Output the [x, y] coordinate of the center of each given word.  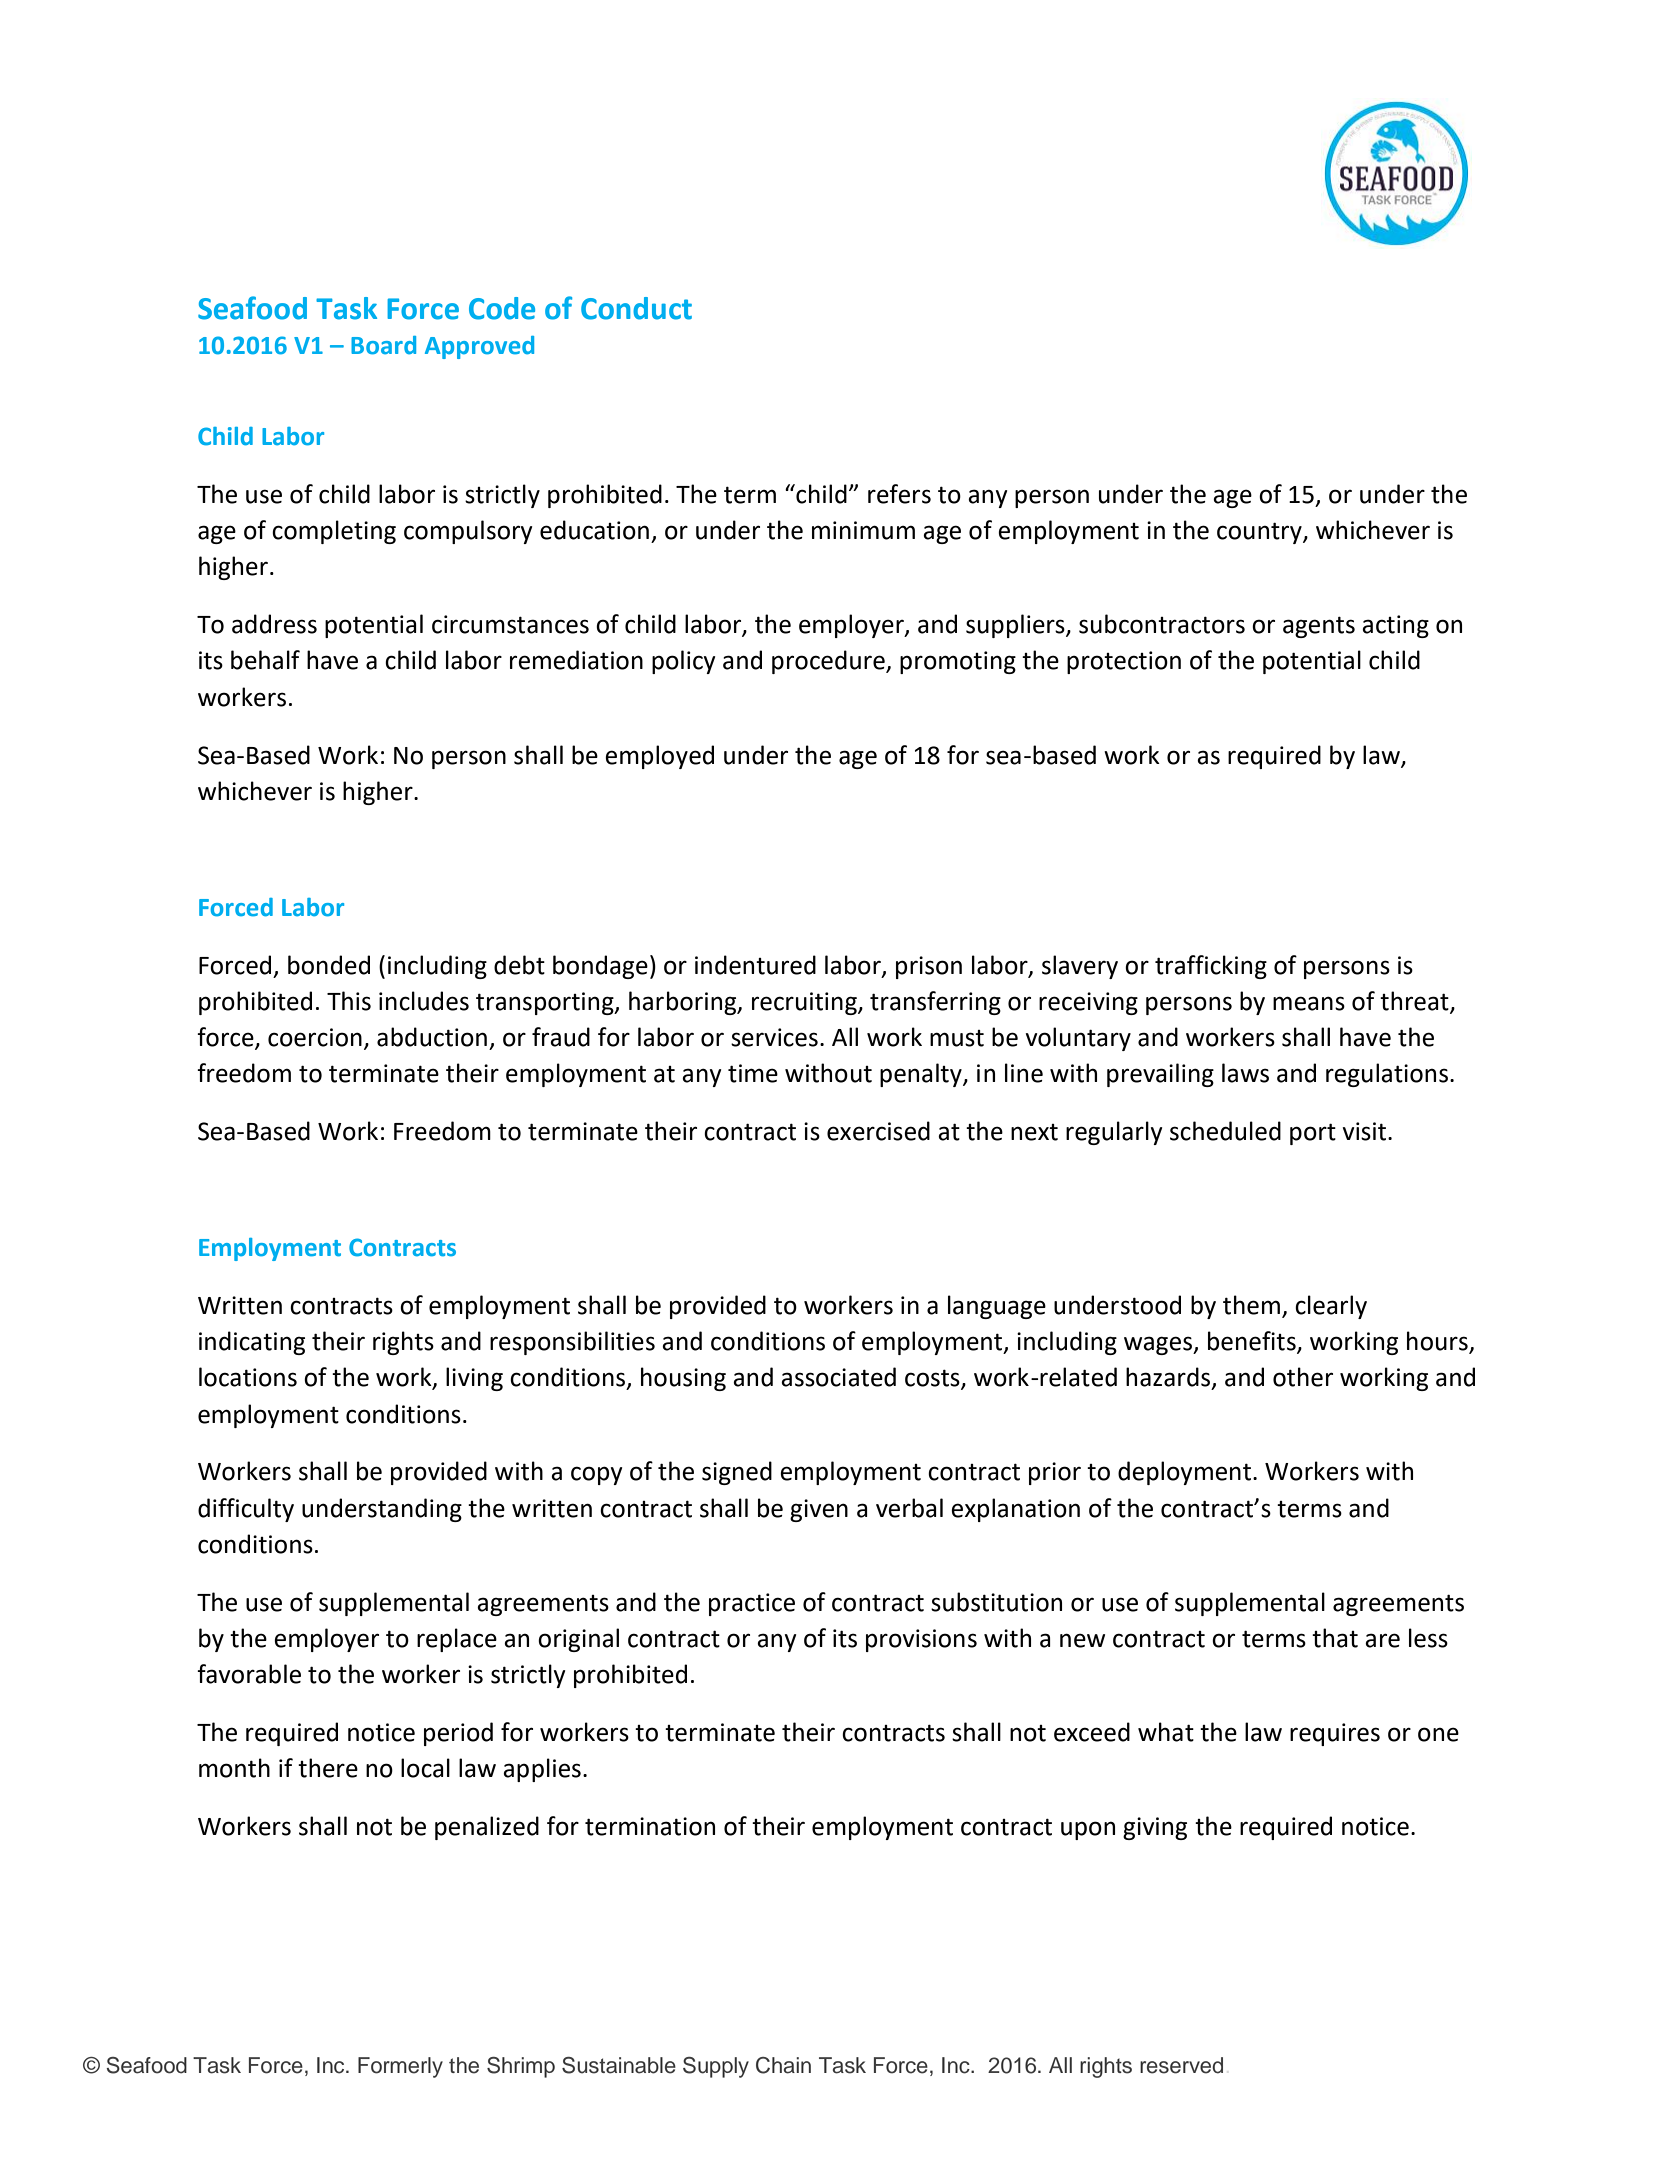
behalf [265, 660]
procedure [829, 662]
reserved [1181, 2065]
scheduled [1225, 1131]
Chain [783, 2065]
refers [899, 494]
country [1260, 533]
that [1335, 1638]
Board [383, 345]
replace [457, 1640]
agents [1319, 627]
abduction [432, 1037]
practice [752, 1604]
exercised [878, 1131]
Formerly [400, 2067]
